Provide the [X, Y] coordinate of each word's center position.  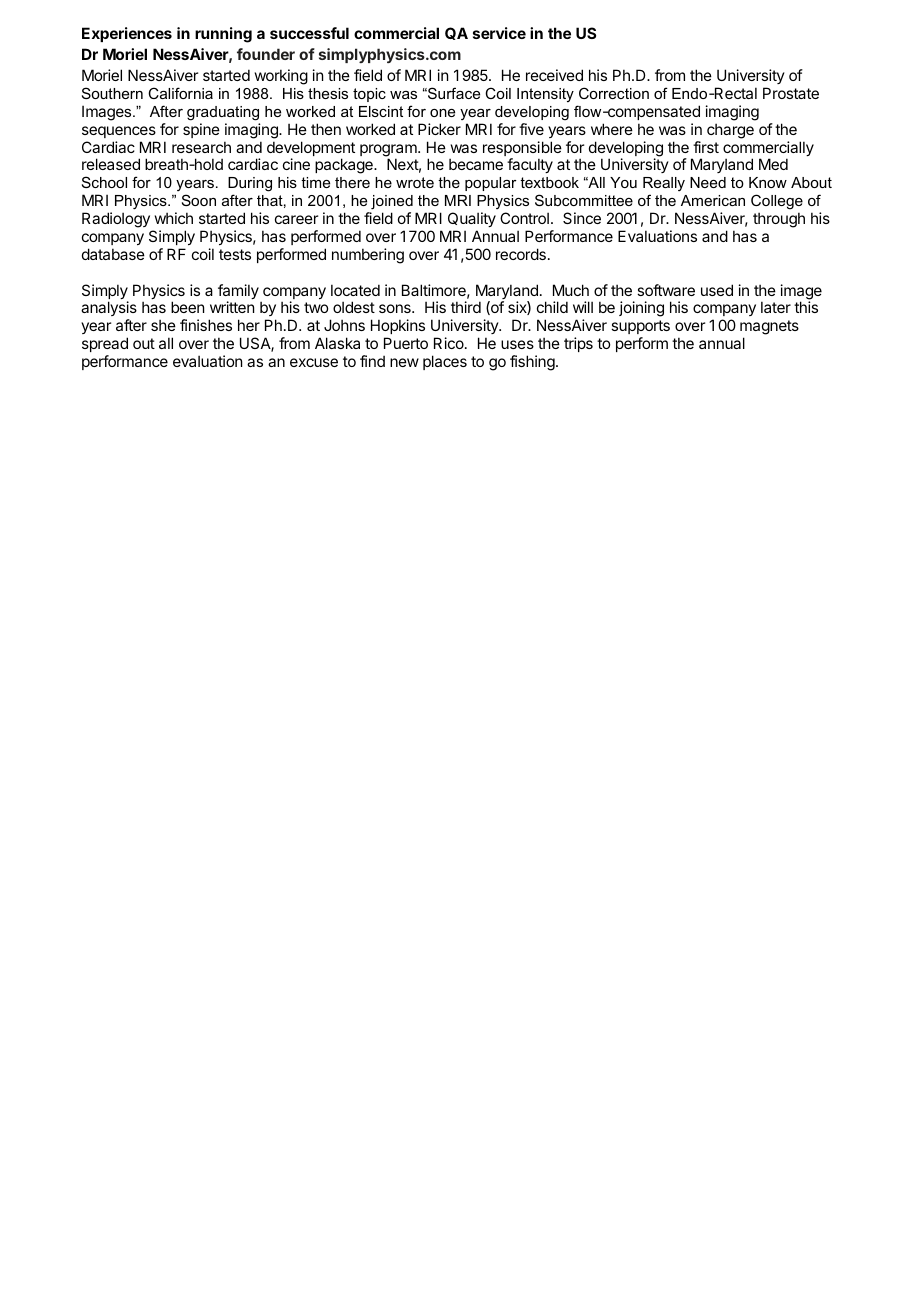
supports [640, 327]
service [499, 33]
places [445, 362]
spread [105, 344]
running [223, 35]
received [554, 75]
